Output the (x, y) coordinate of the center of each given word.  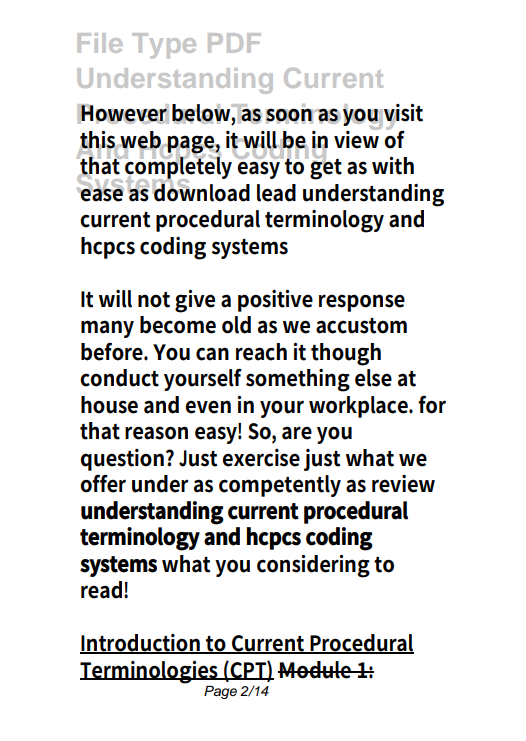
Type (164, 46)
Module (316, 670)
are (297, 433)
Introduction (141, 644)
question (124, 460)
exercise (261, 458)
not (154, 300)
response (362, 303)
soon (290, 116)
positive (275, 301)
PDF (234, 43)
